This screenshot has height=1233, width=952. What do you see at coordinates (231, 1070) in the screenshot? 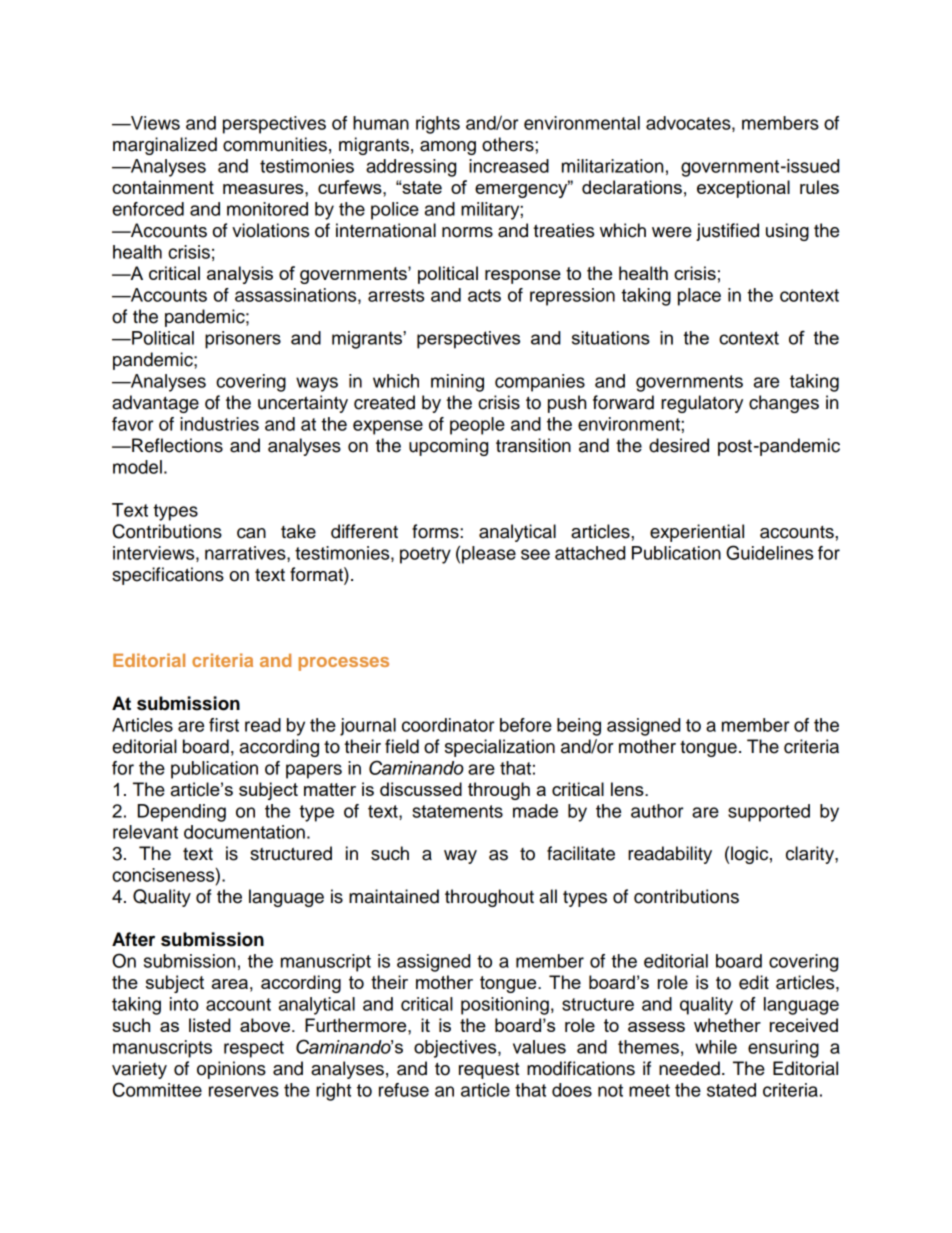
I see `opinions` at bounding box center [231, 1070].
